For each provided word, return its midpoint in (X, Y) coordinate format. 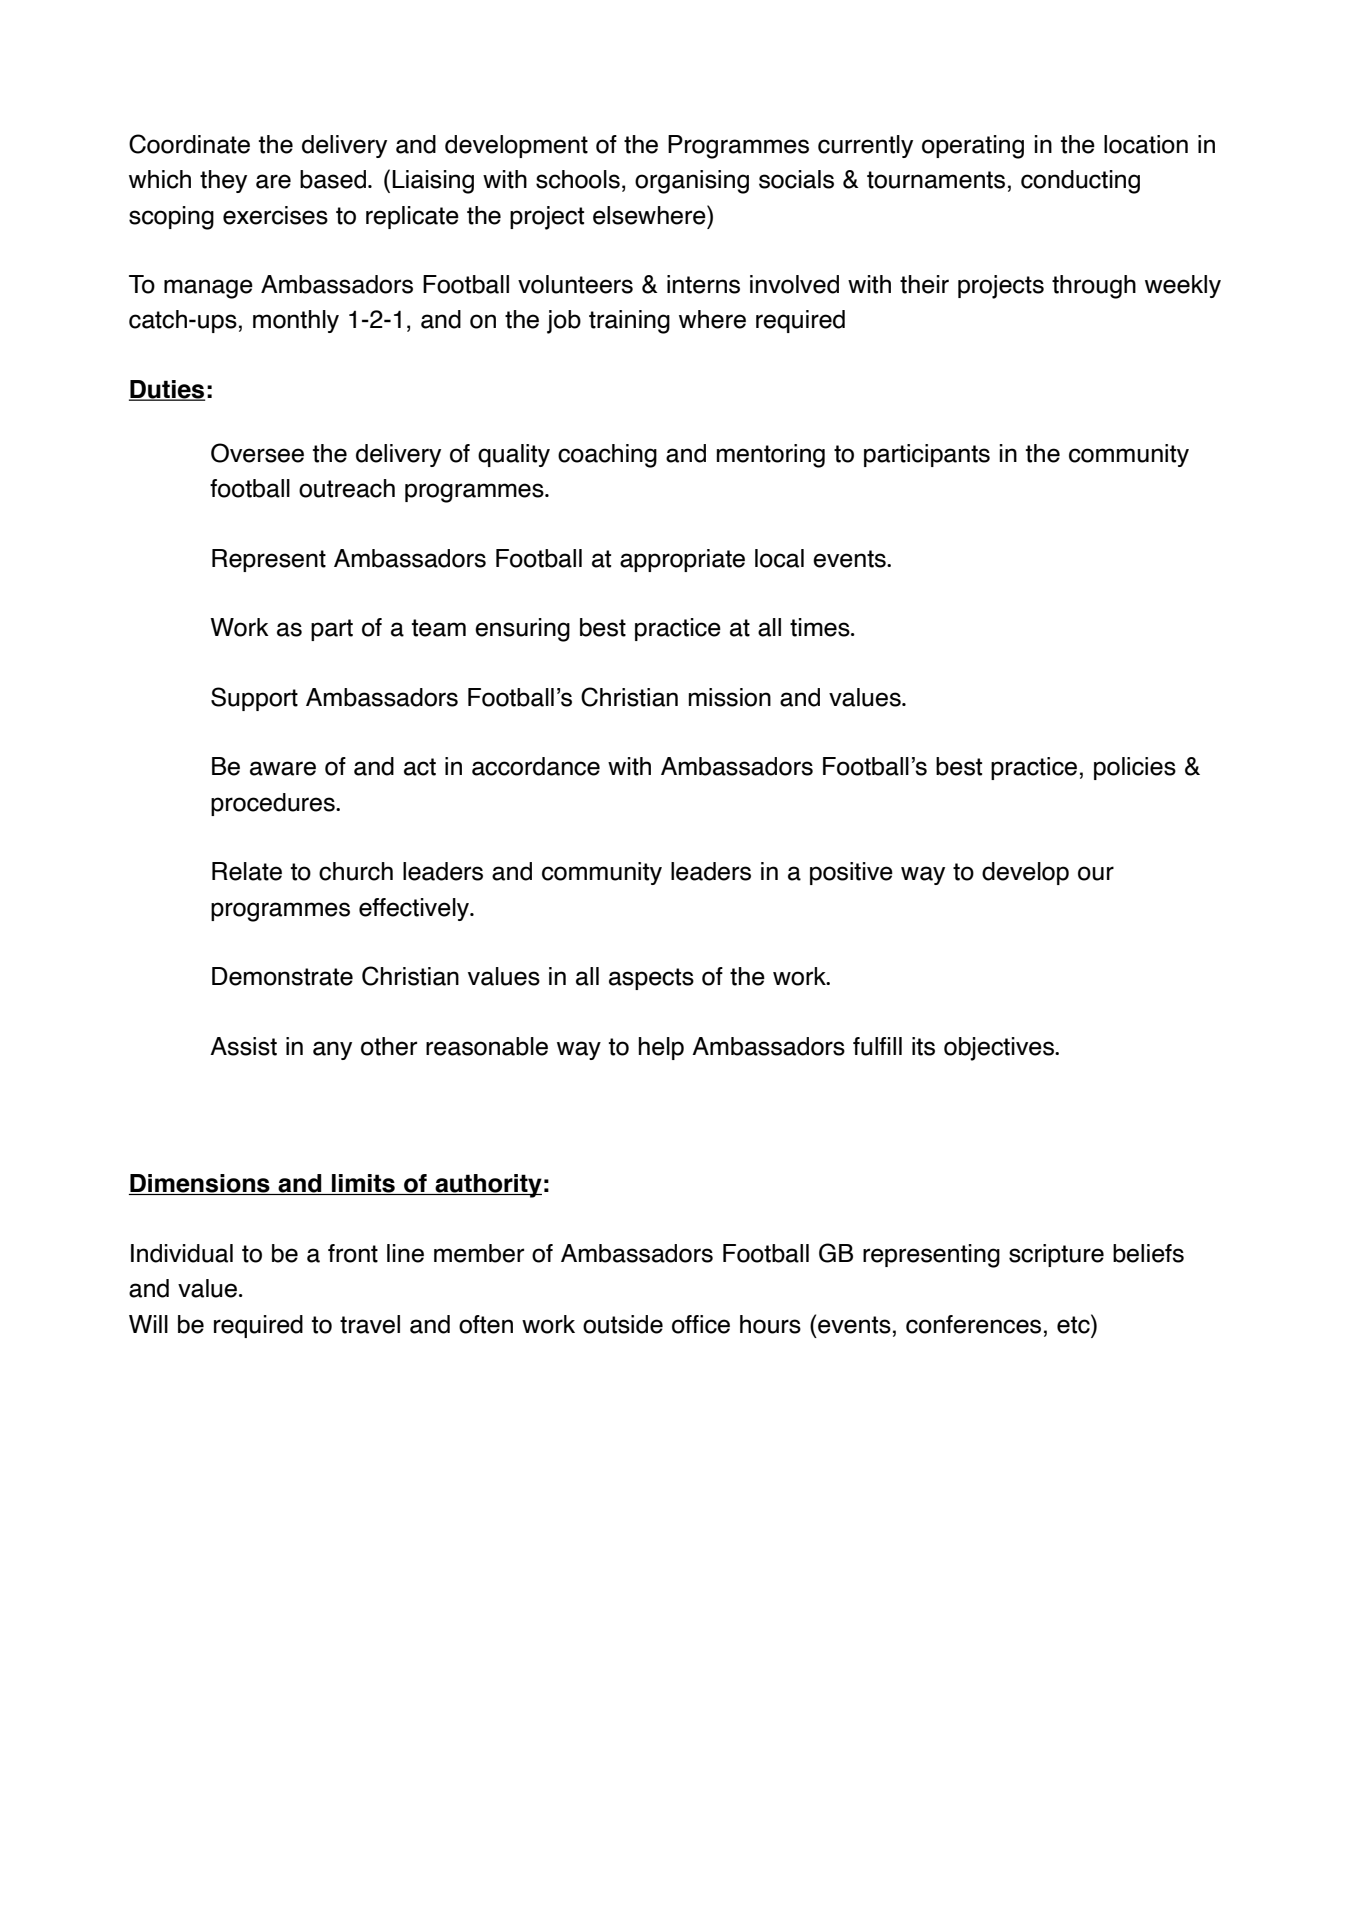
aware (283, 768)
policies (1135, 768)
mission (730, 697)
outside (623, 1324)
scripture (1056, 1255)
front (353, 1253)
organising (692, 182)
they (223, 181)
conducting (1080, 182)
